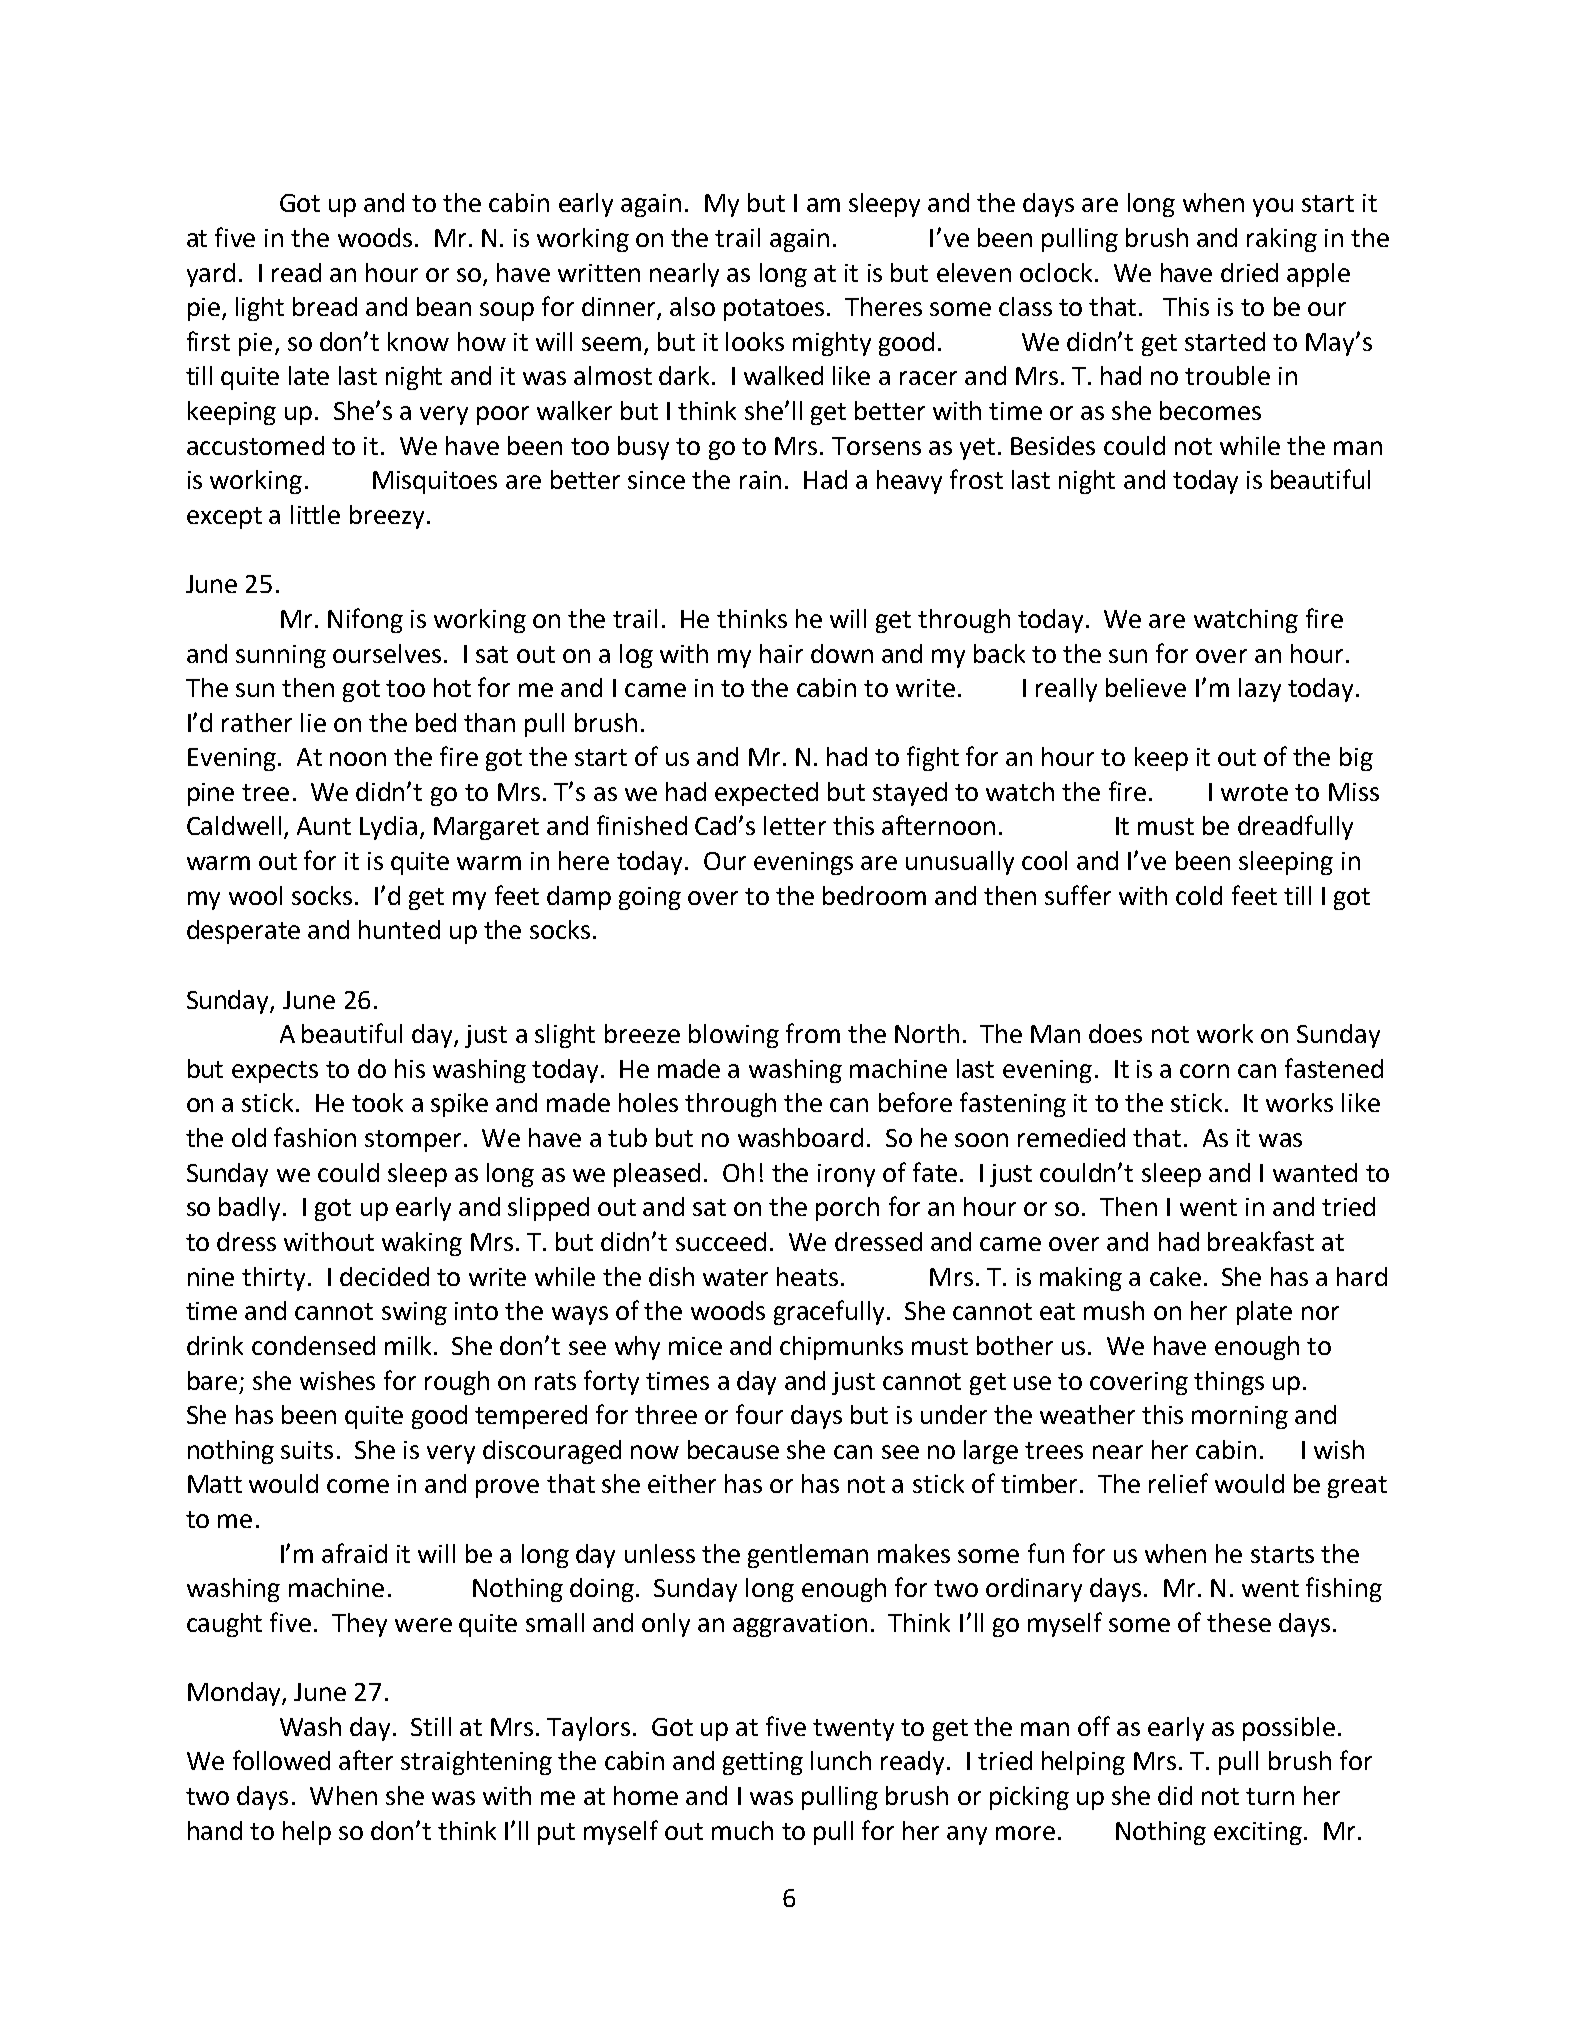 The height and width of the image is (2042, 1578). Describe the element at coordinates (281, 1760) in the image. I see `followed` at that location.
